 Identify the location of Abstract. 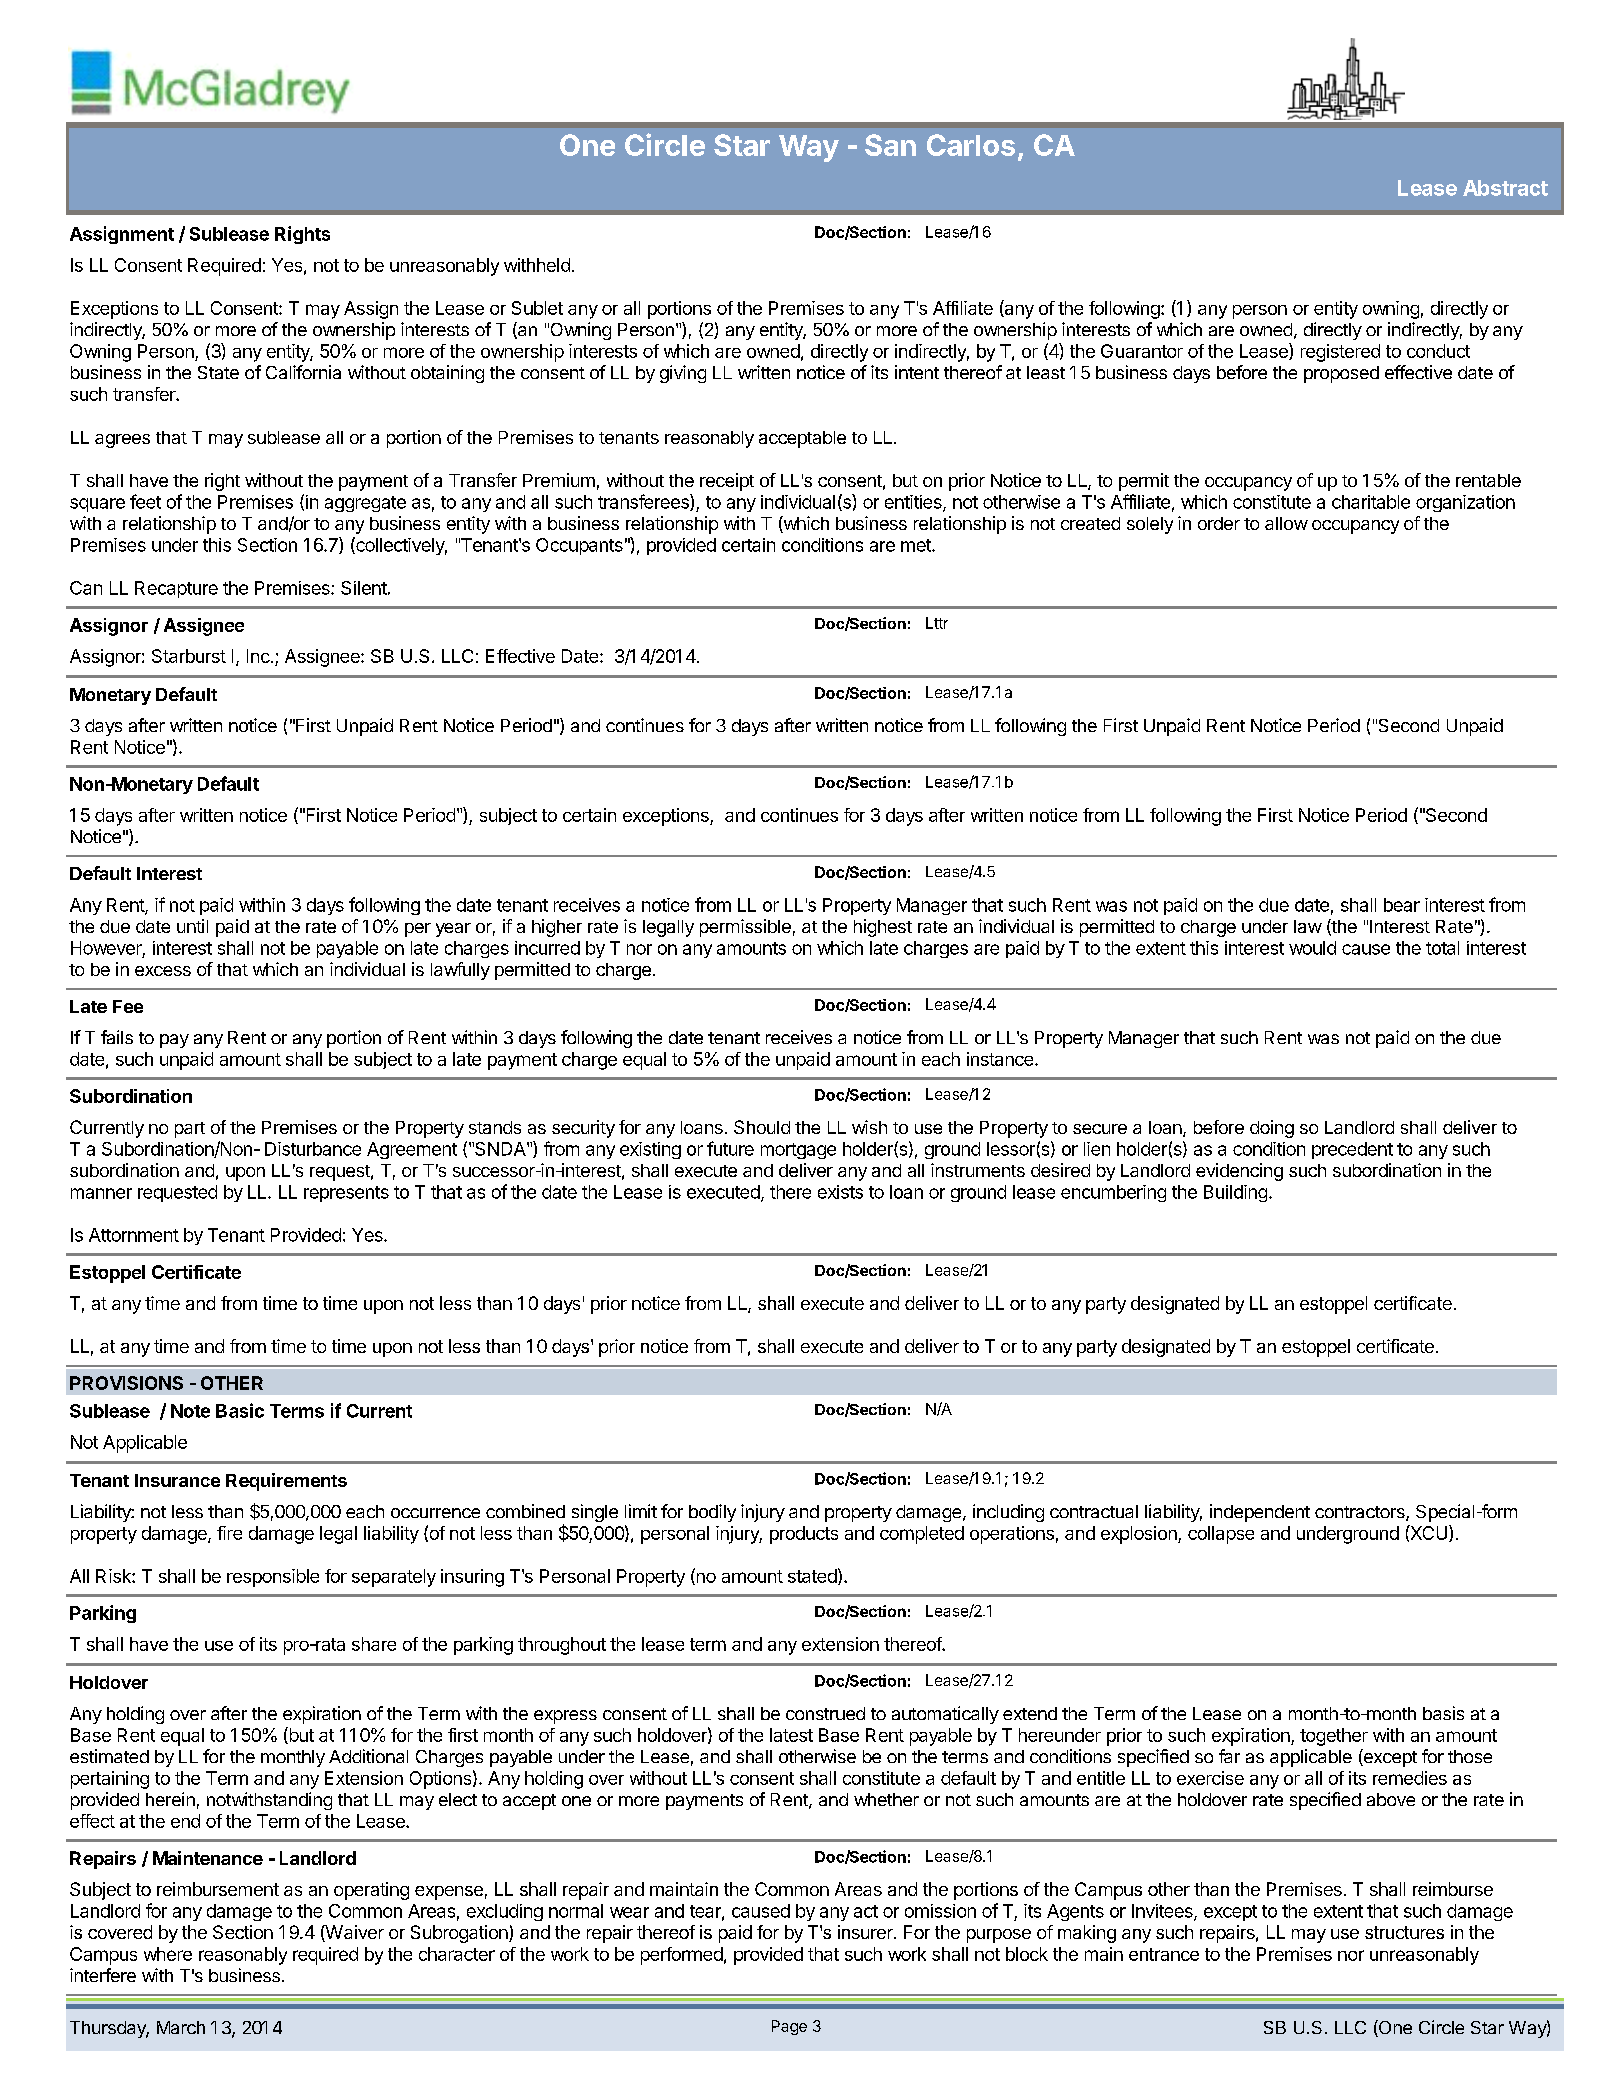
(1505, 188).
